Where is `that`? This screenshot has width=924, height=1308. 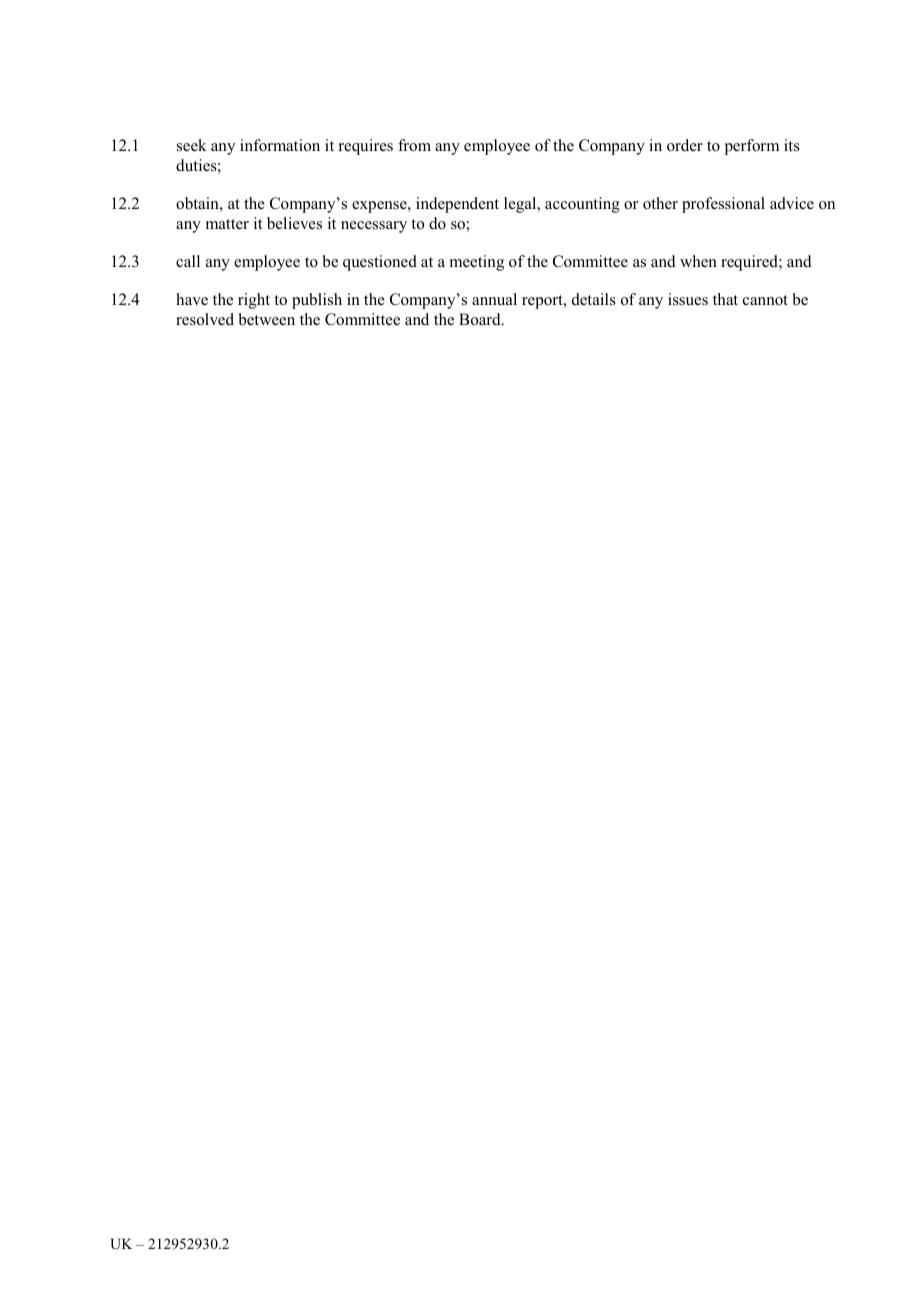 that is located at coordinates (725, 299).
